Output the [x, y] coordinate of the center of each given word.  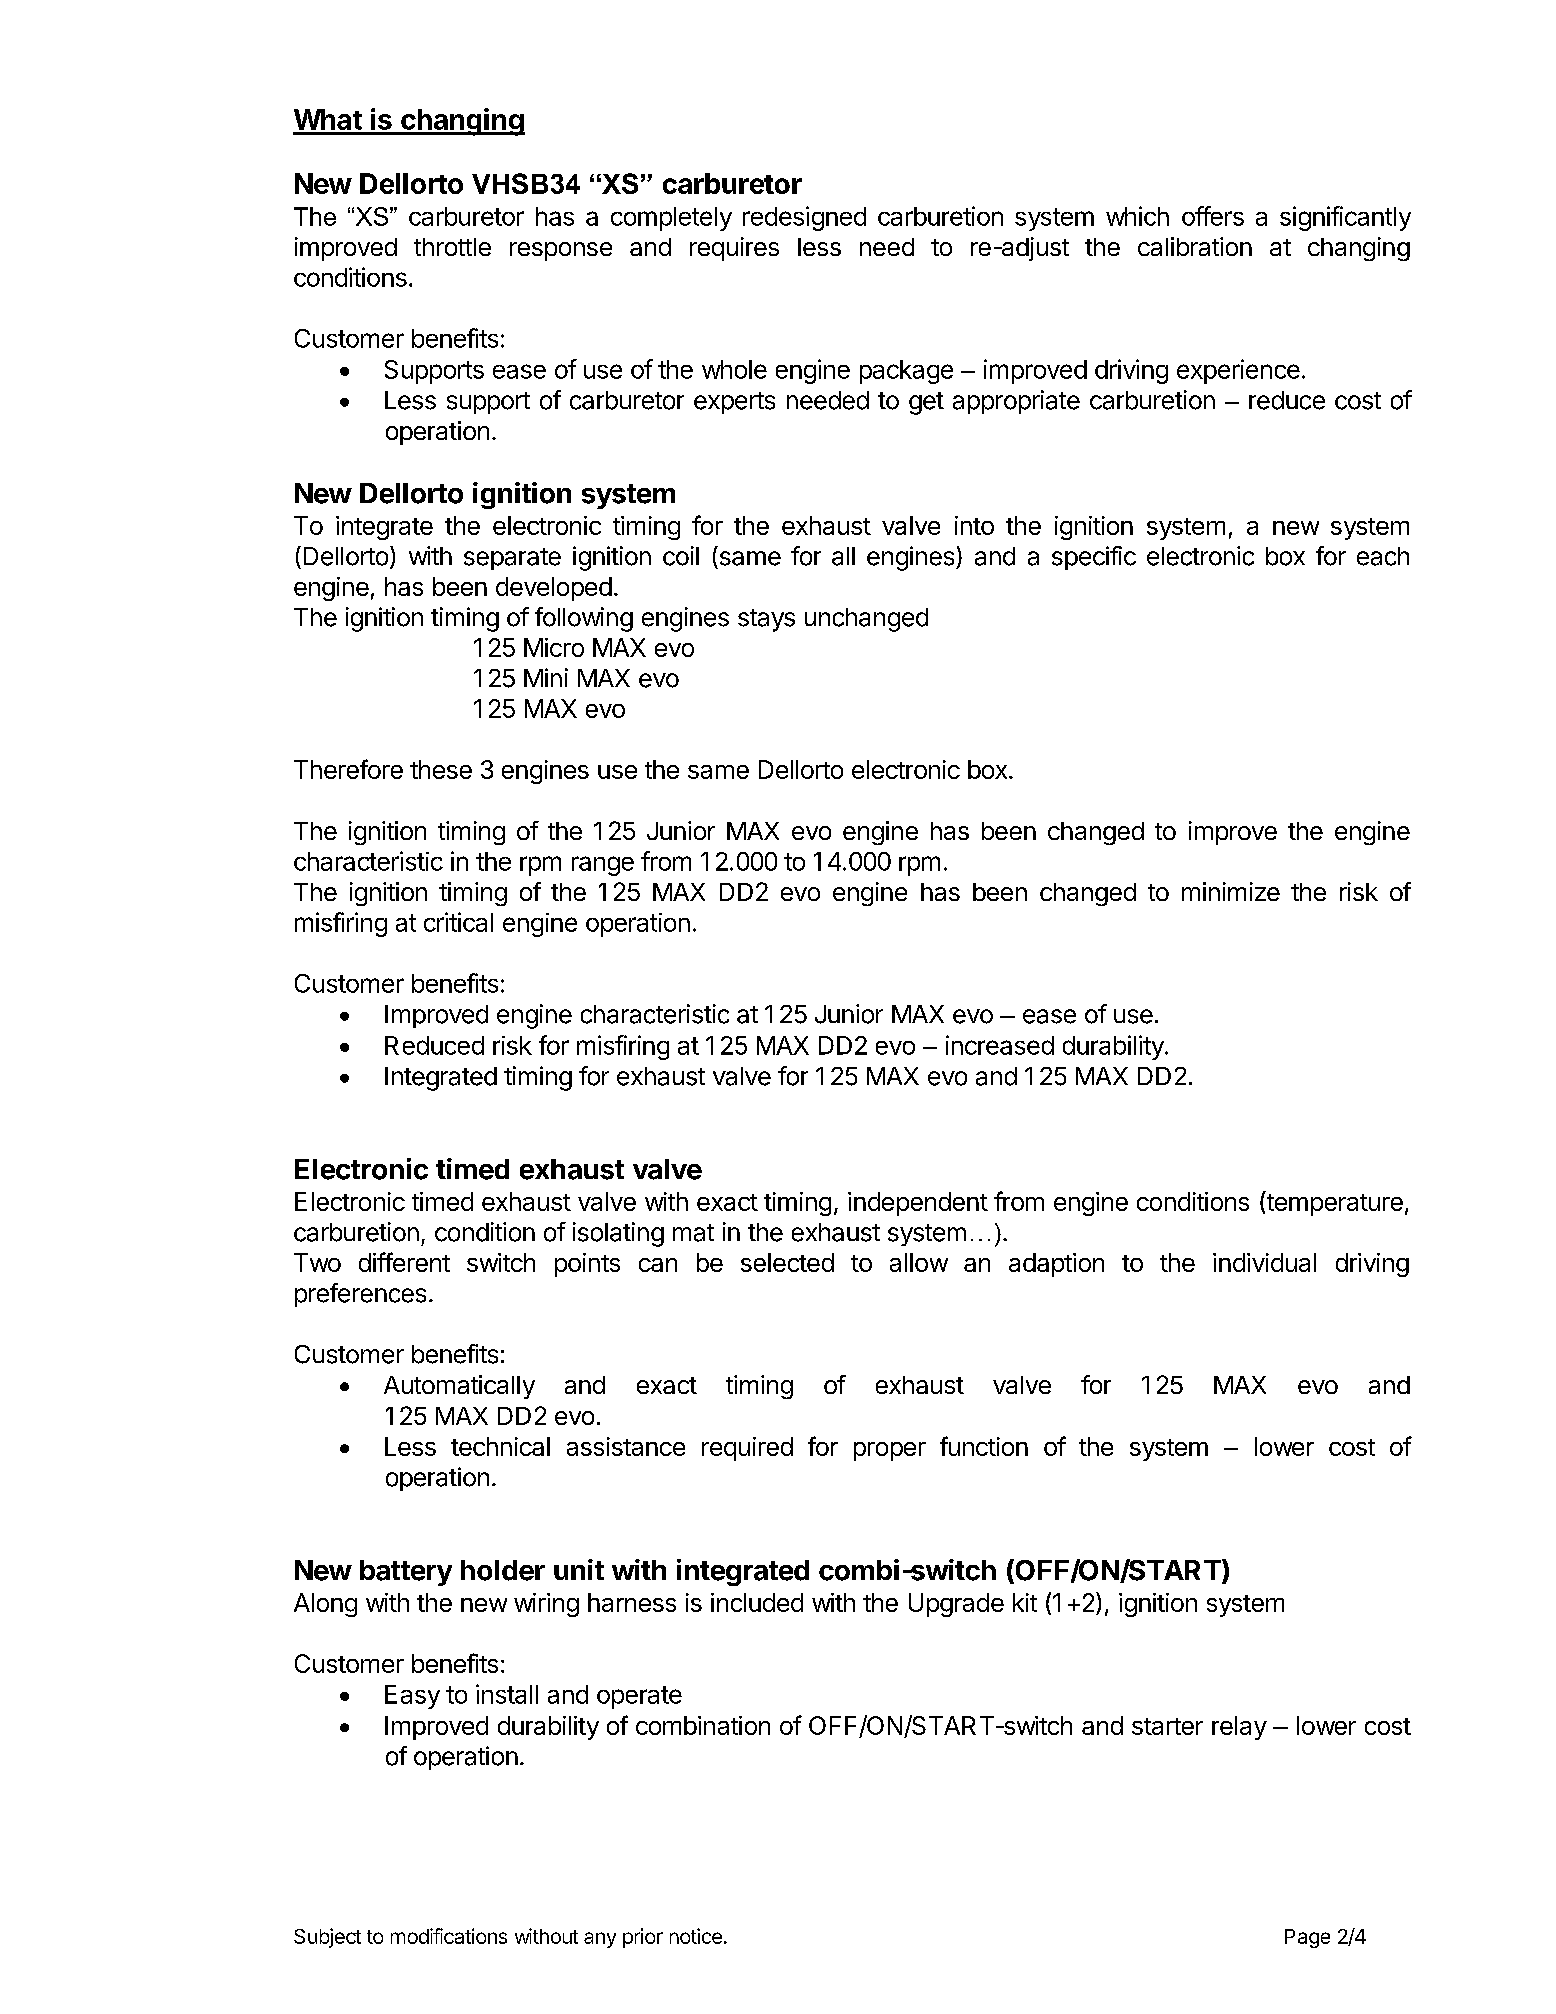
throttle [452, 247]
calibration [1195, 246]
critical [458, 922]
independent [918, 1204]
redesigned [804, 218]
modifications [449, 1936]
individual [1264, 1262]
